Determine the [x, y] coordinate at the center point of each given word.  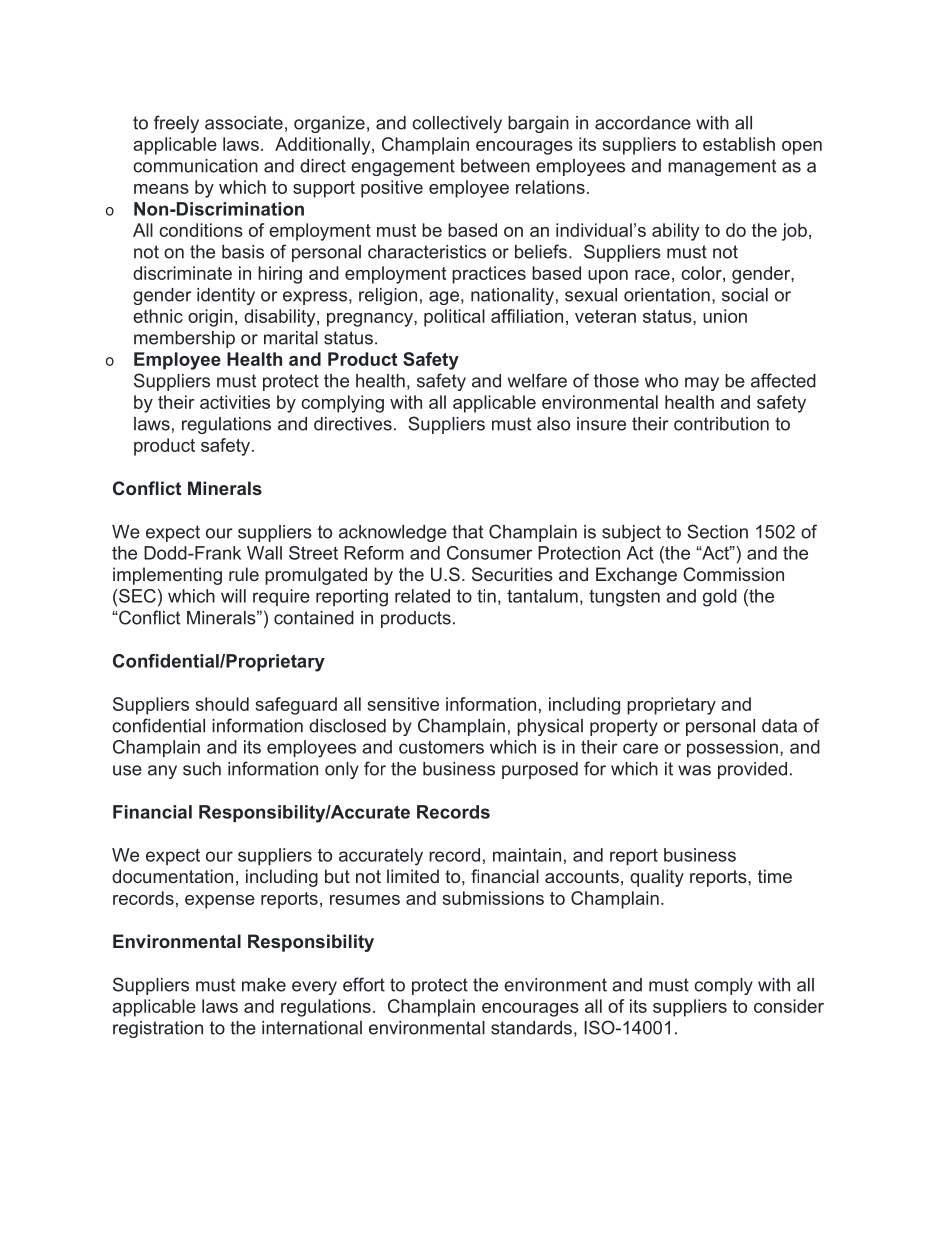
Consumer [489, 553]
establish [739, 144]
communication [195, 166]
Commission [733, 574]
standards [531, 1028]
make [264, 985]
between [495, 166]
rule [244, 574]
